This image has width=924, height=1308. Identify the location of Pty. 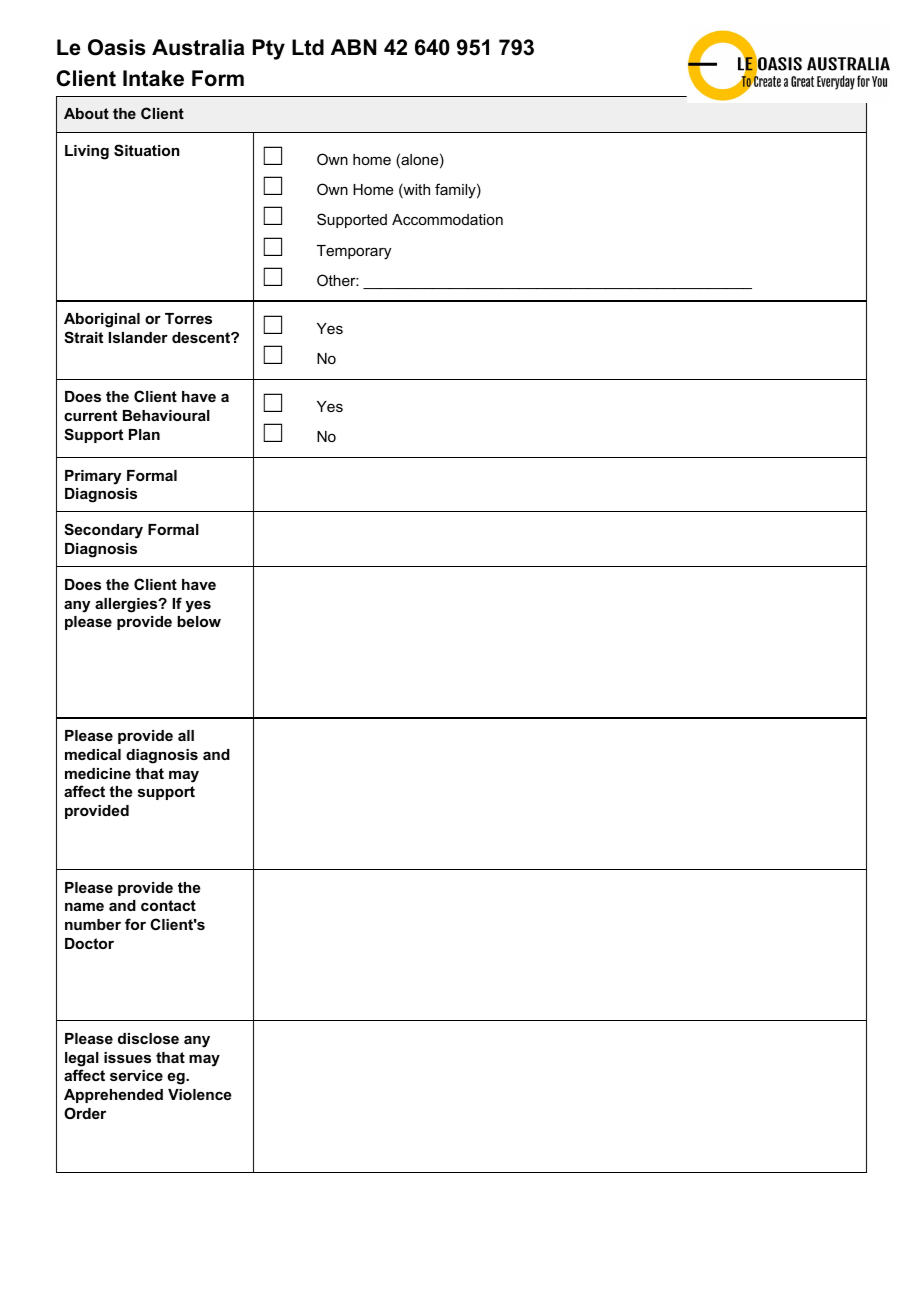
(269, 49).
